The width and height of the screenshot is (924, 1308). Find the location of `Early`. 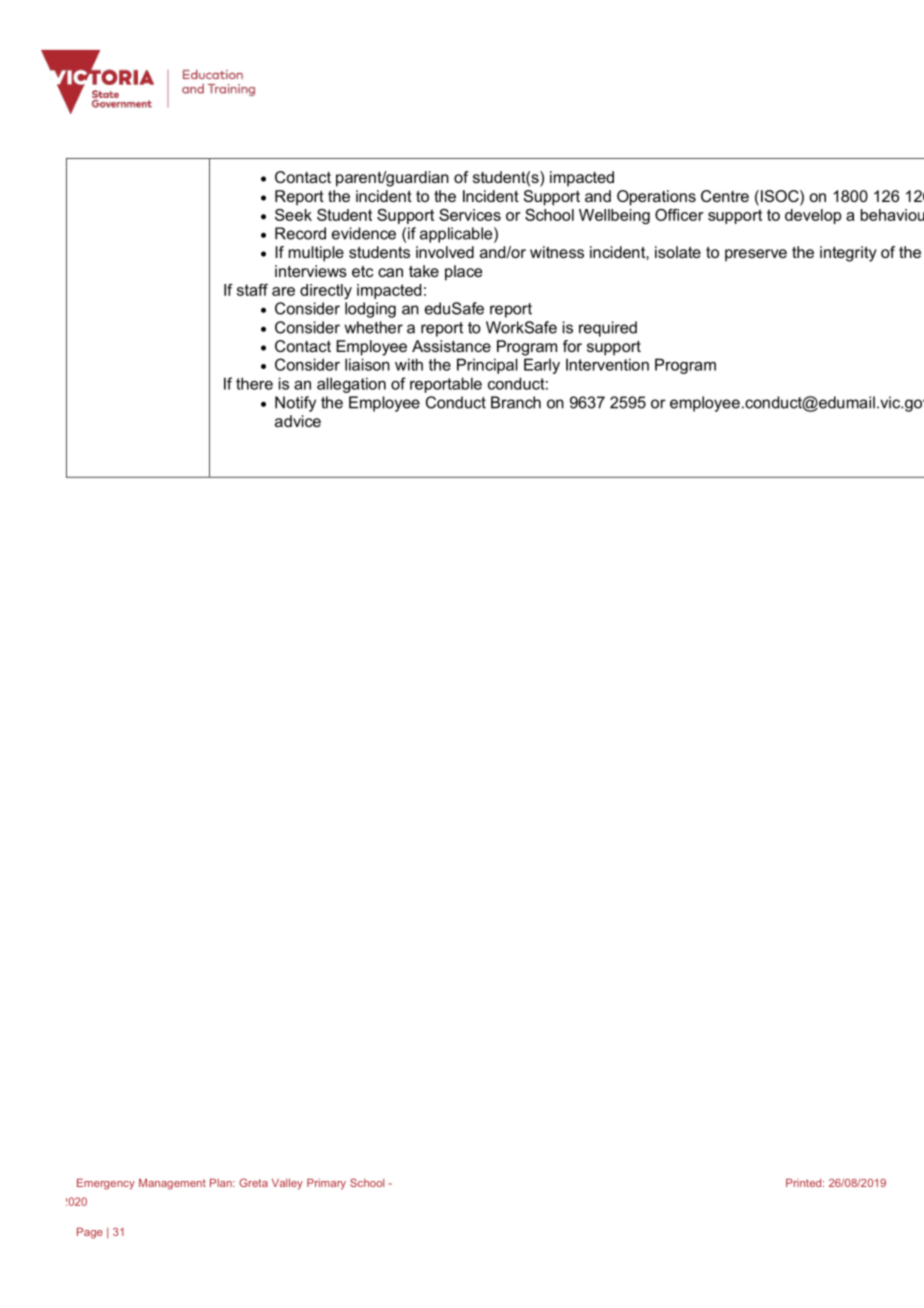

Early is located at coordinates (542, 366).
